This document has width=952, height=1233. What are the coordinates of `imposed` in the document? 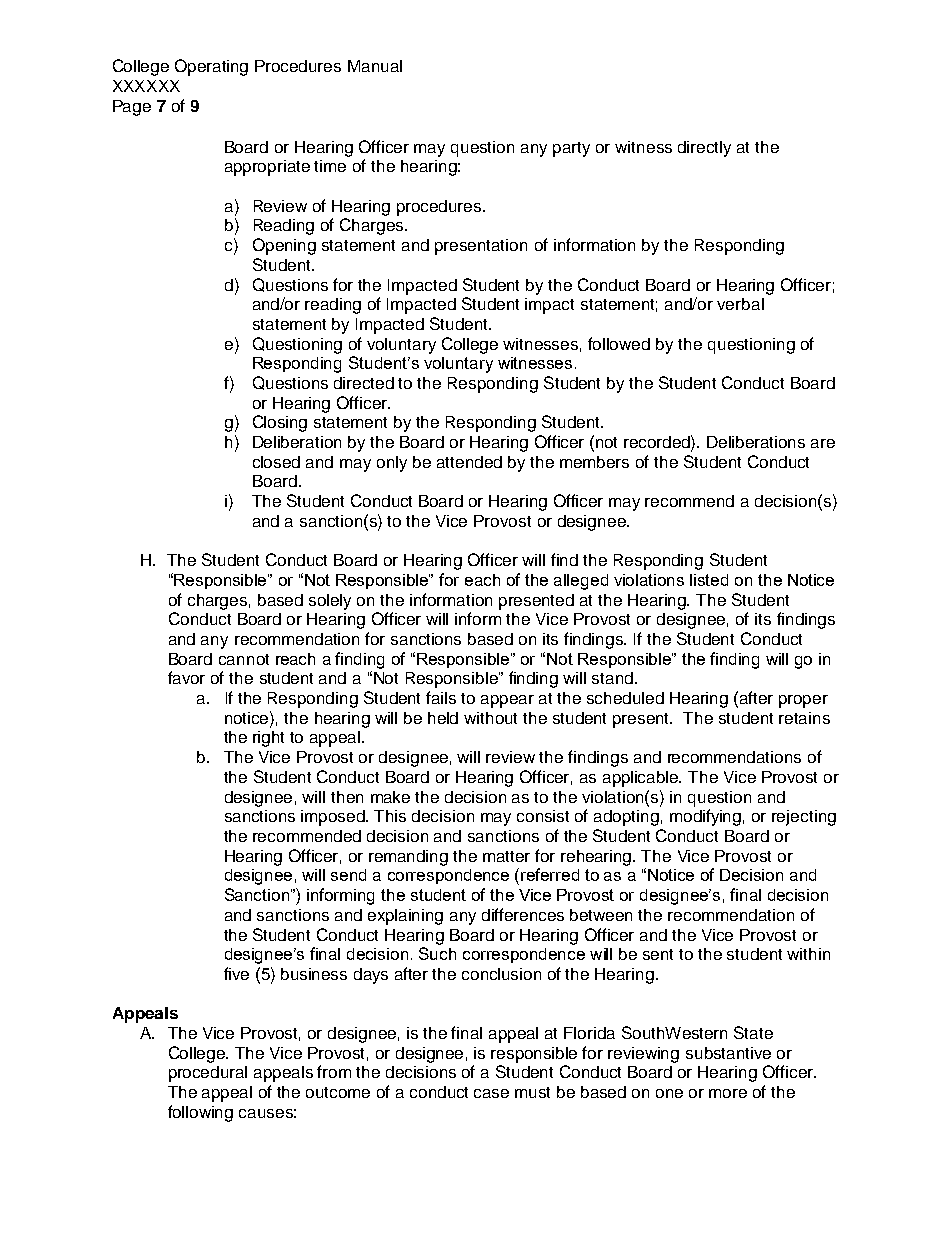 It's located at (334, 818).
